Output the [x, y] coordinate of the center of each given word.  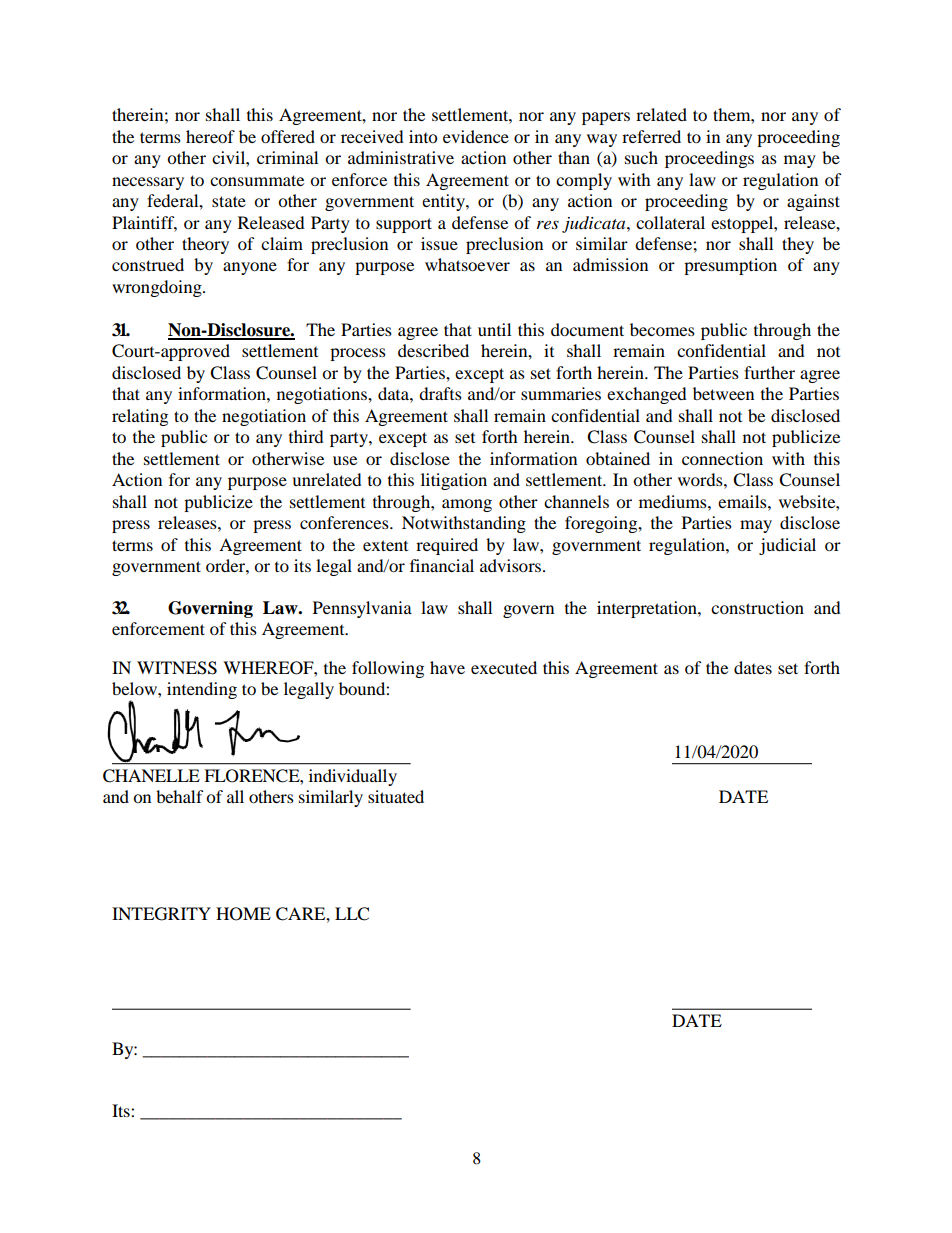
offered [288, 136]
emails [743, 501]
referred [651, 136]
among [467, 505]
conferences [345, 522]
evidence [476, 136]
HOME [243, 914]
